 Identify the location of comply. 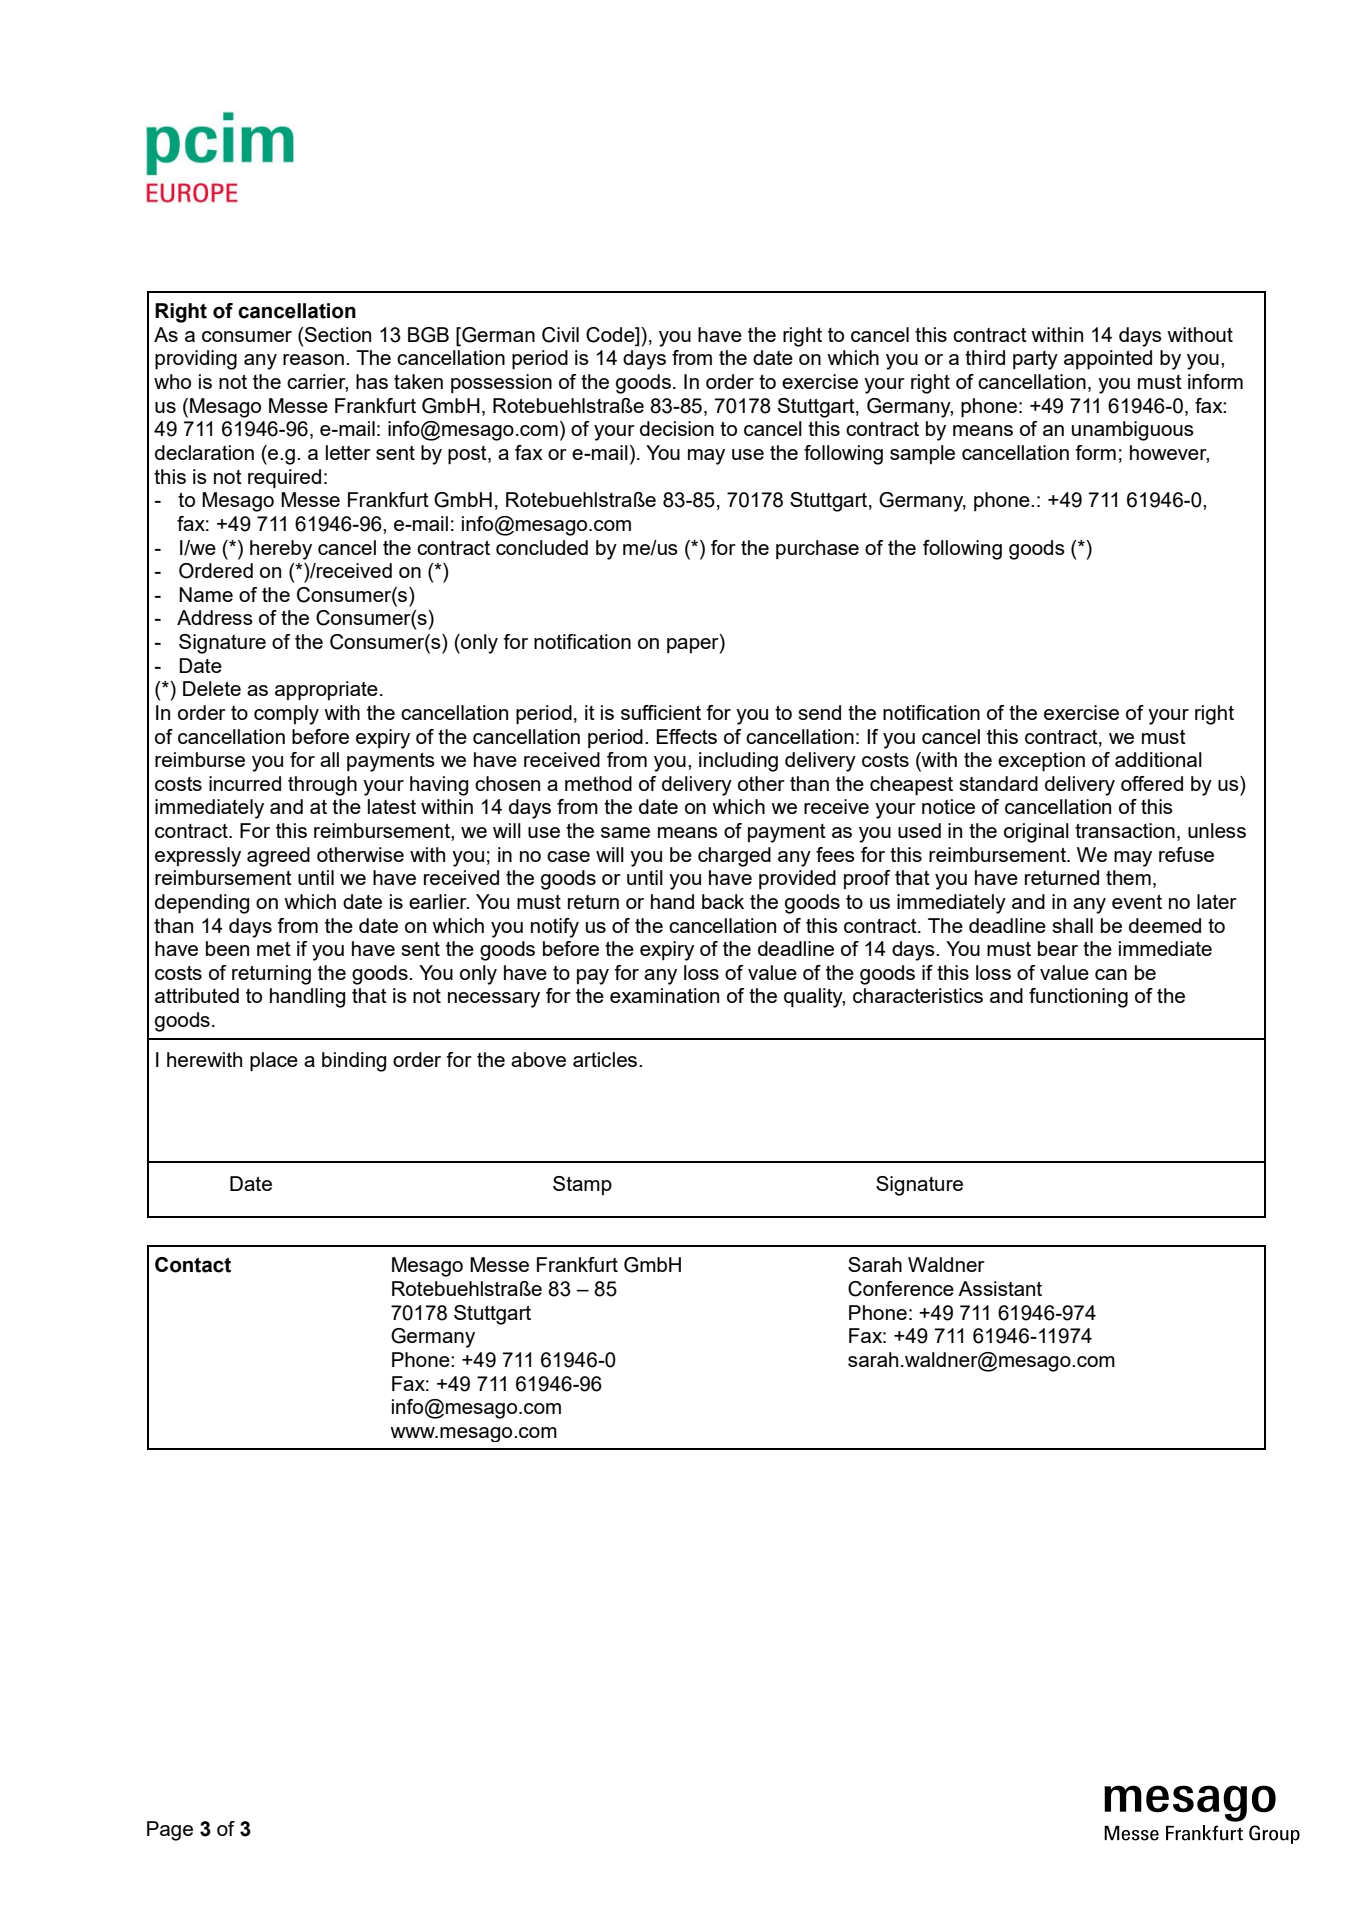
(286, 715).
